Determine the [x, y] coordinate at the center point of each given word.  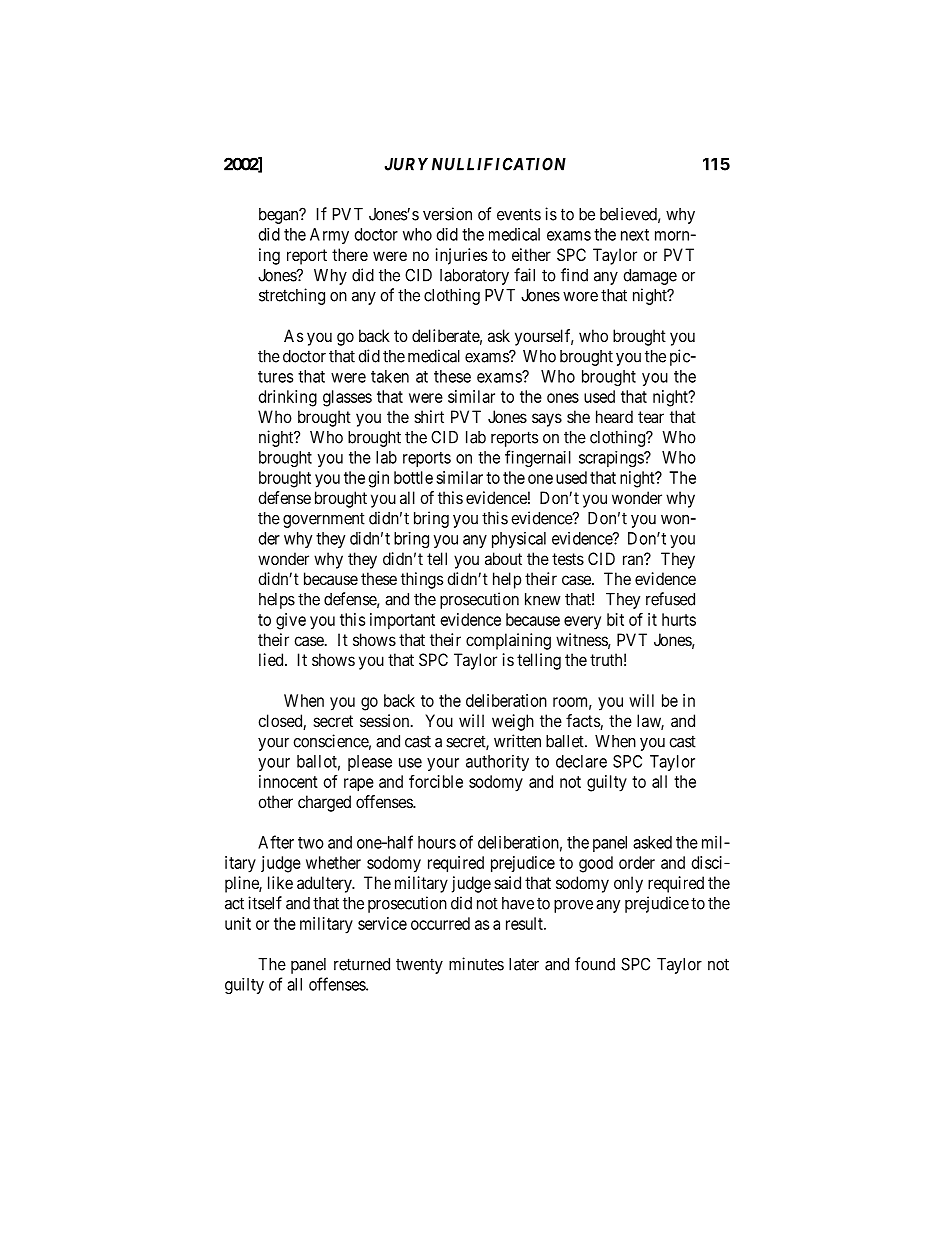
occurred [440, 923]
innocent [288, 781]
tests [568, 559]
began [280, 216]
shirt [429, 416]
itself [265, 903]
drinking [288, 398]
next [635, 235]
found [595, 964]
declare [581, 761]
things [422, 580]
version [447, 214]
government [324, 520]
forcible [436, 781]
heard [614, 416]
